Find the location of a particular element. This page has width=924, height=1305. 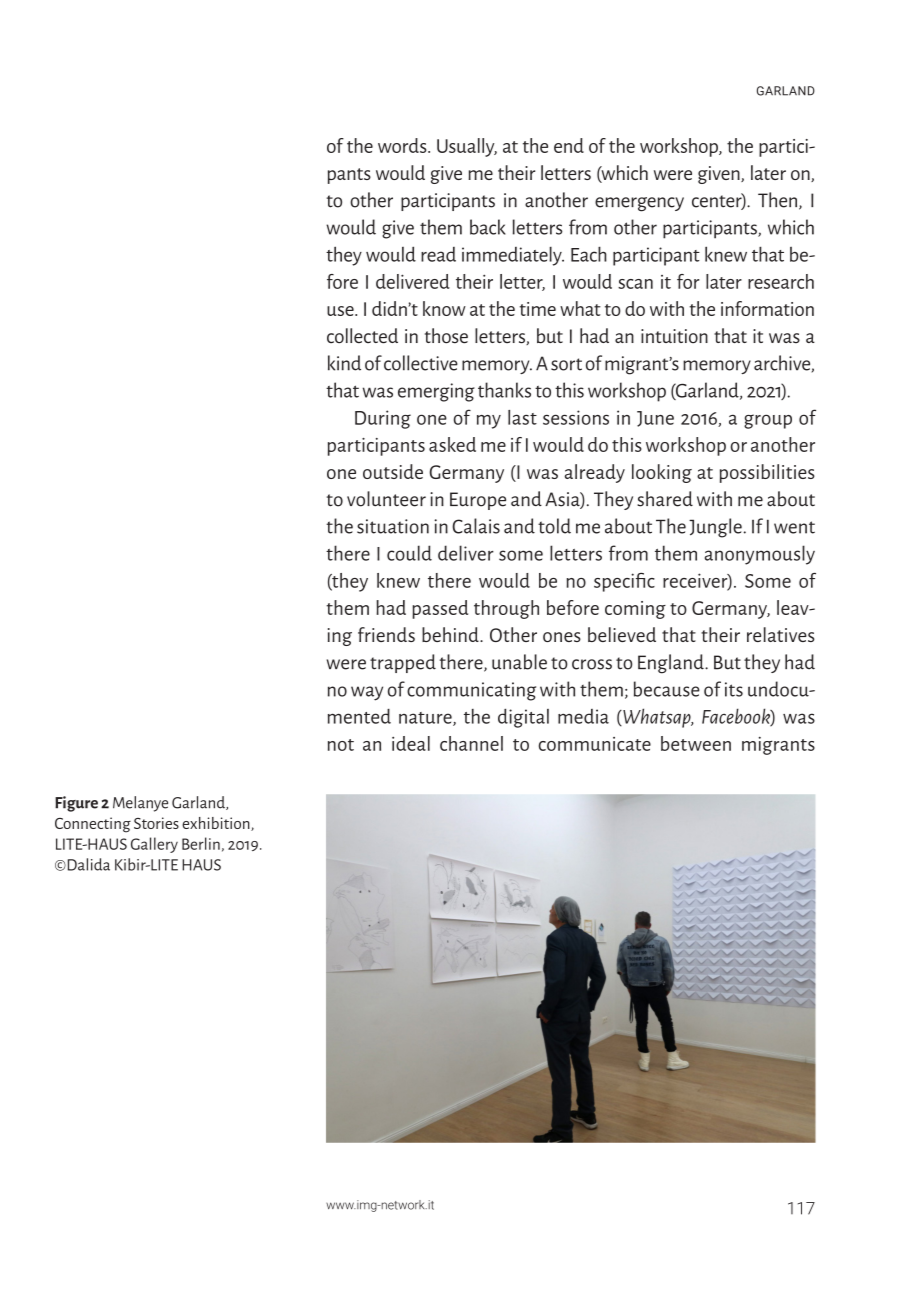

Stories is located at coordinates (156, 823).
